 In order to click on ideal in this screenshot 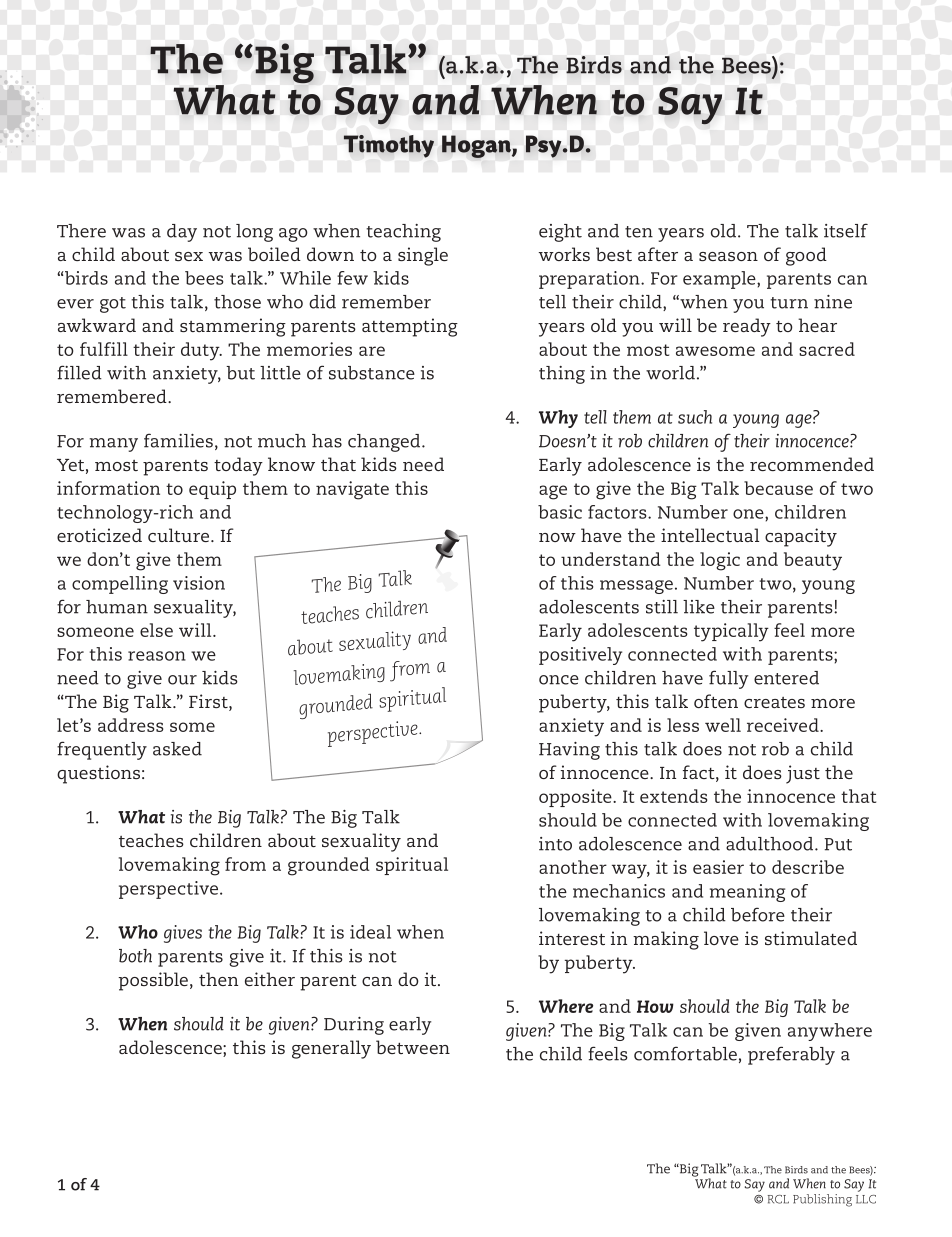, I will do `click(370, 932)`.
